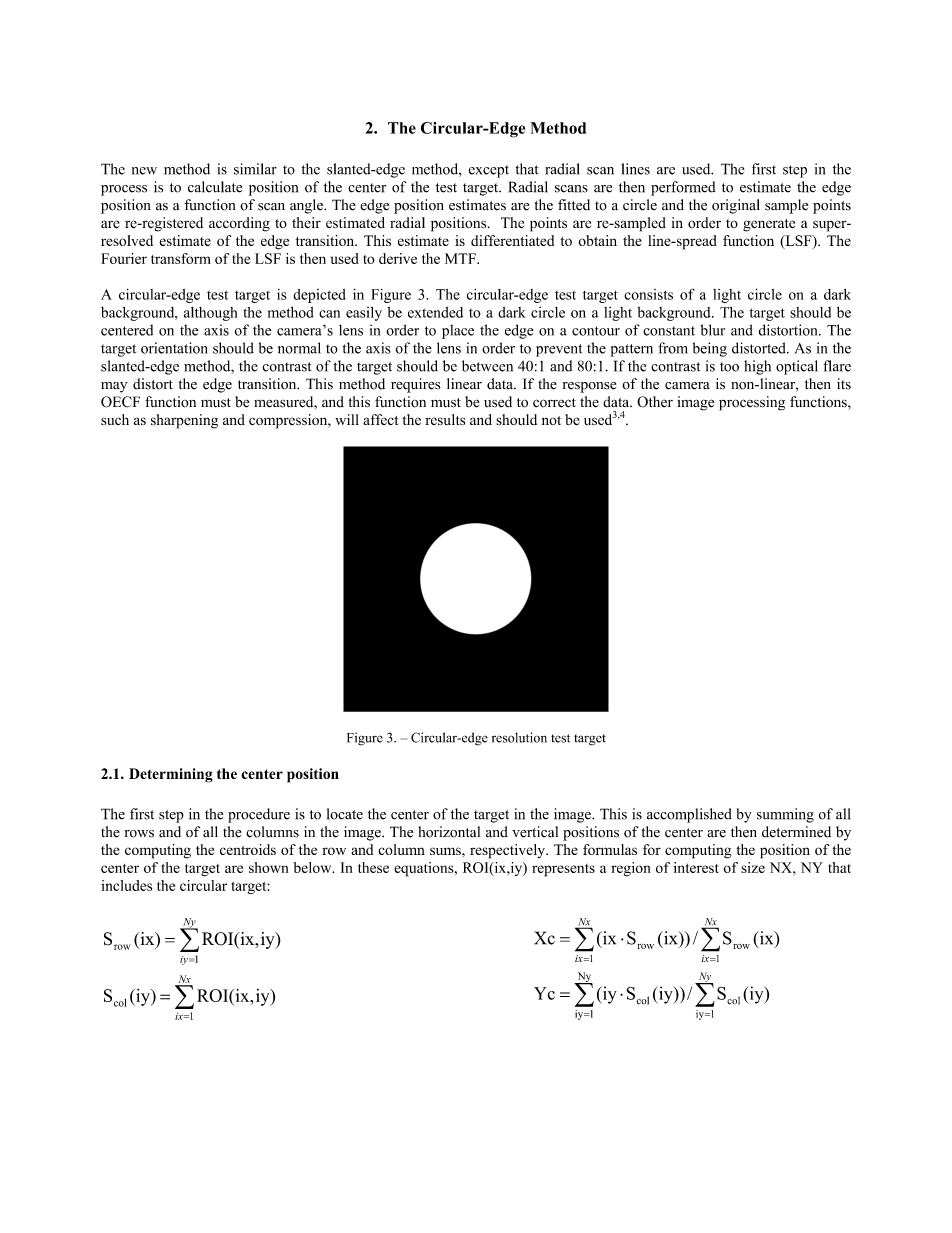 This image has height=1233, width=952. What do you see at coordinates (509, 851) in the image?
I see `respectively` at bounding box center [509, 851].
